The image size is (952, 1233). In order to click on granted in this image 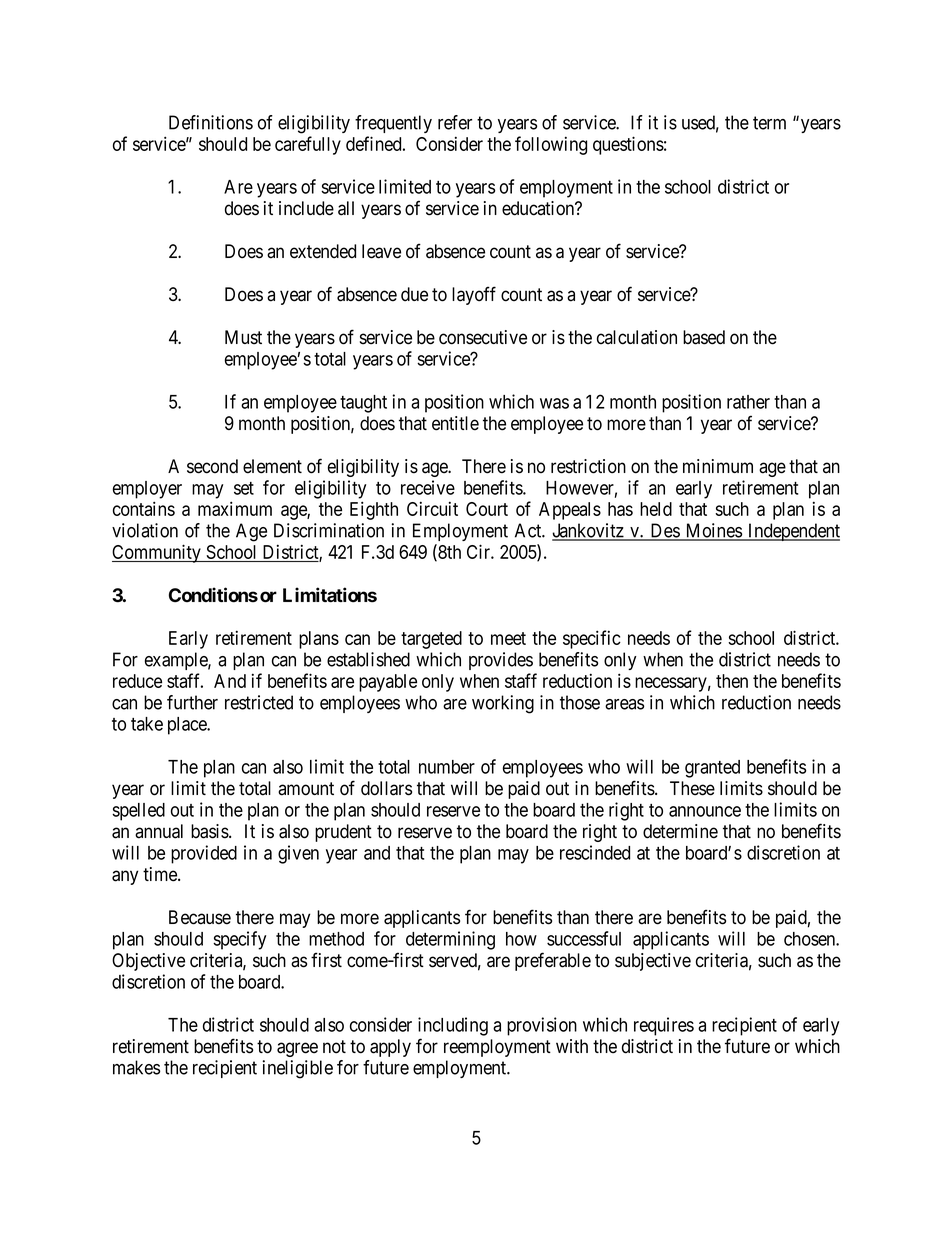, I will do `click(712, 769)`.
